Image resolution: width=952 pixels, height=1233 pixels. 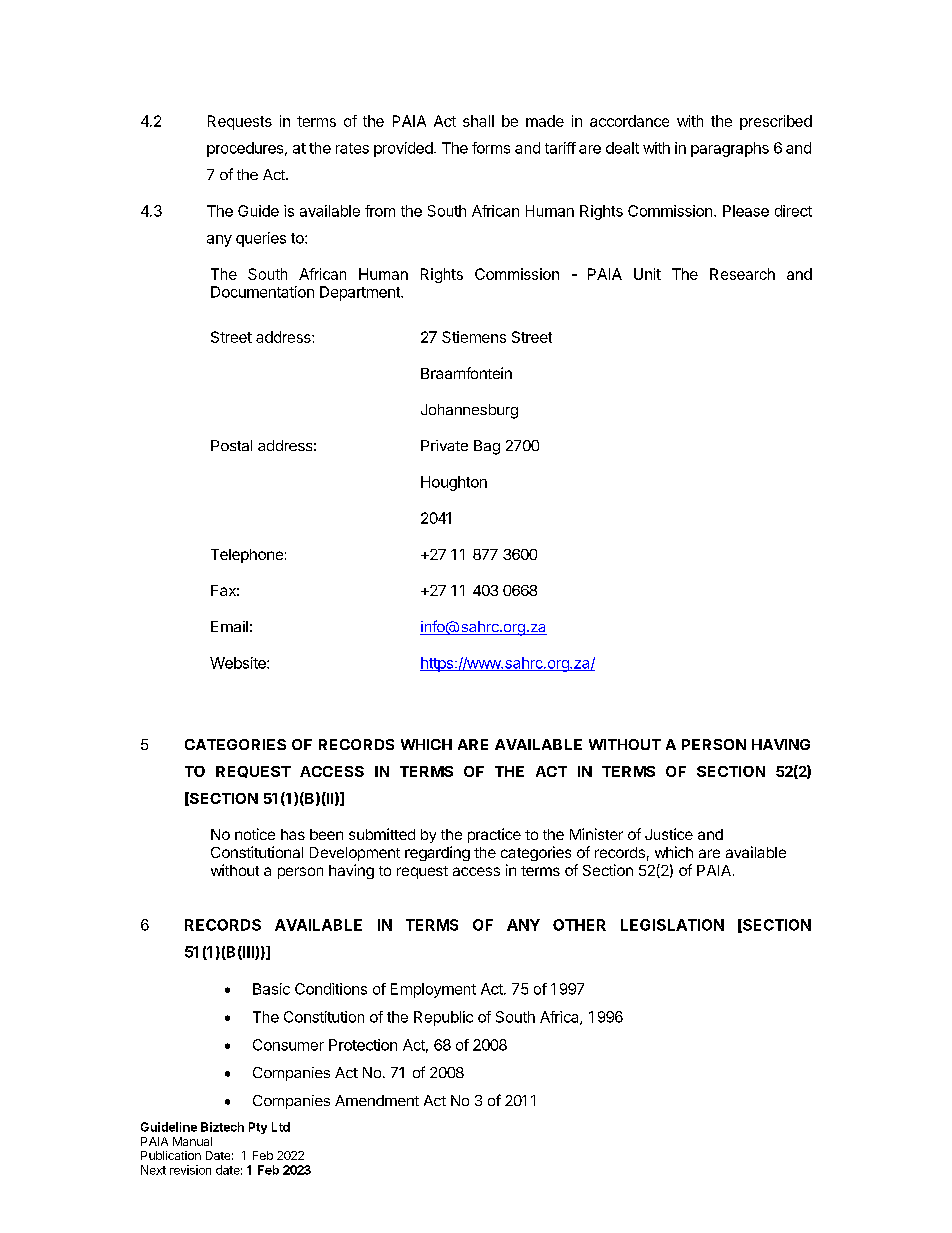 What do you see at coordinates (377, 1100) in the screenshot?
I see `Amendment` at bounding box center [377, 1100].
